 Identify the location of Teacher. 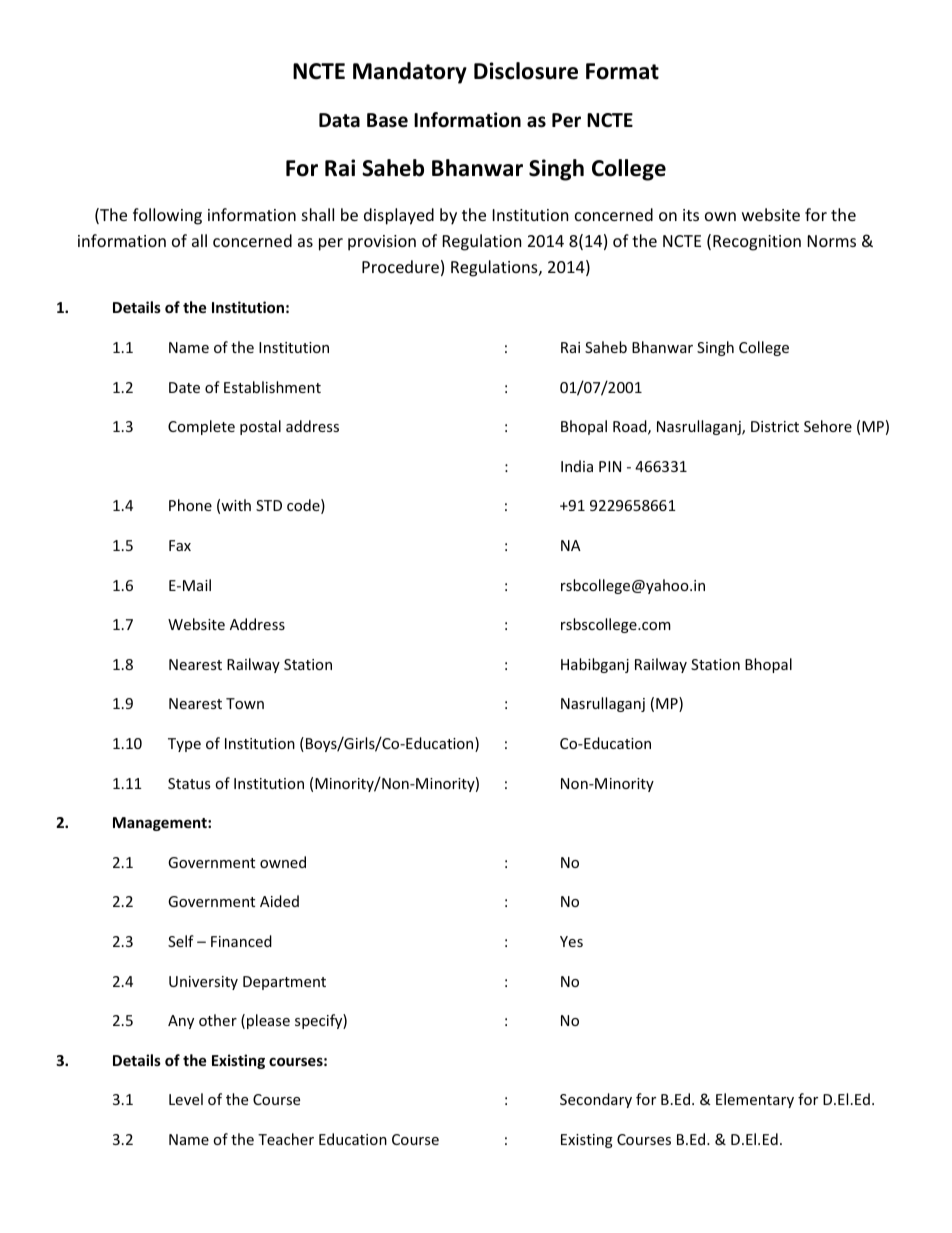
(286, 1139).
